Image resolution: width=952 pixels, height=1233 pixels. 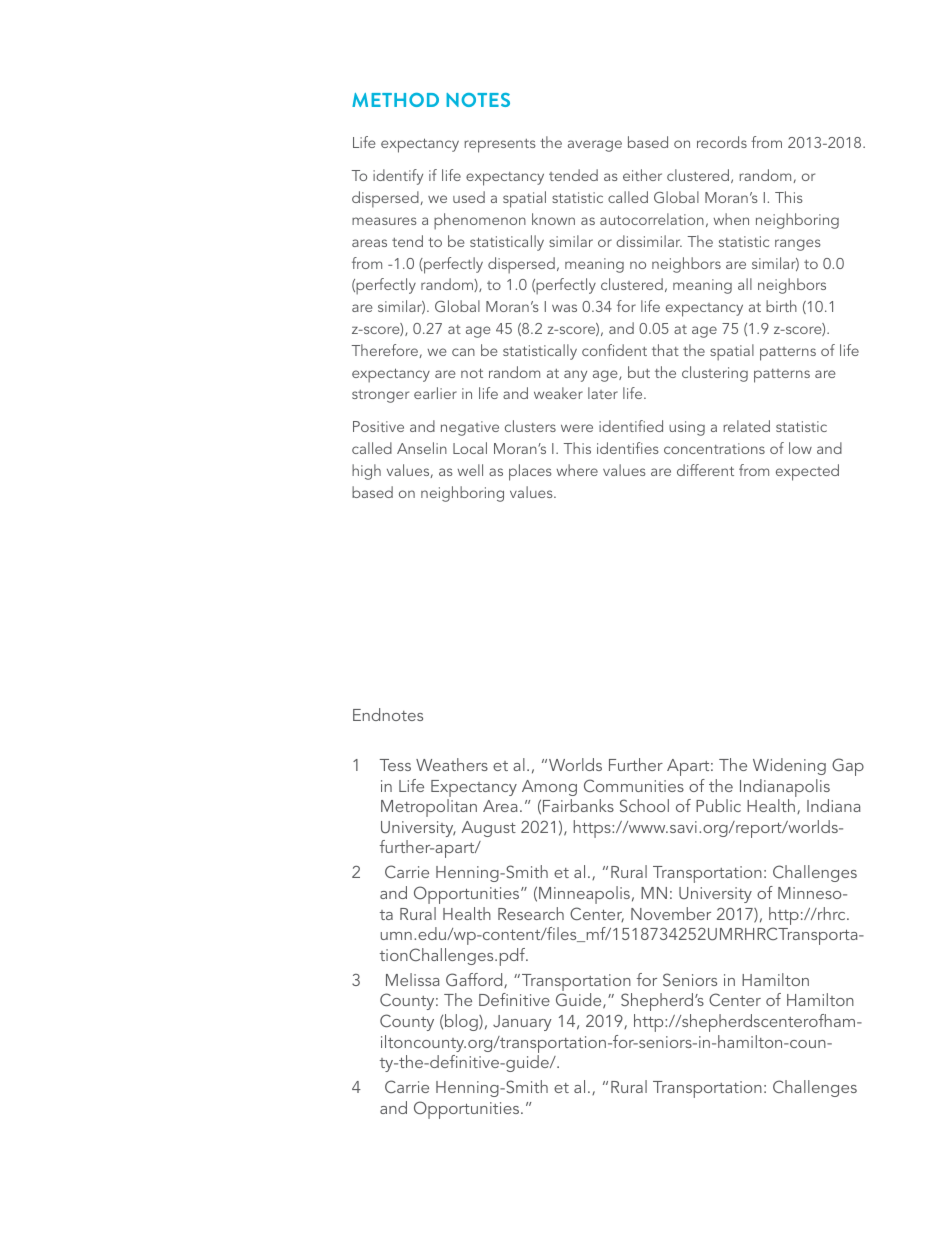 What do you see at coordinates (789, 766) in the image?
I see `Widening` at bounding box center [789, 766].
